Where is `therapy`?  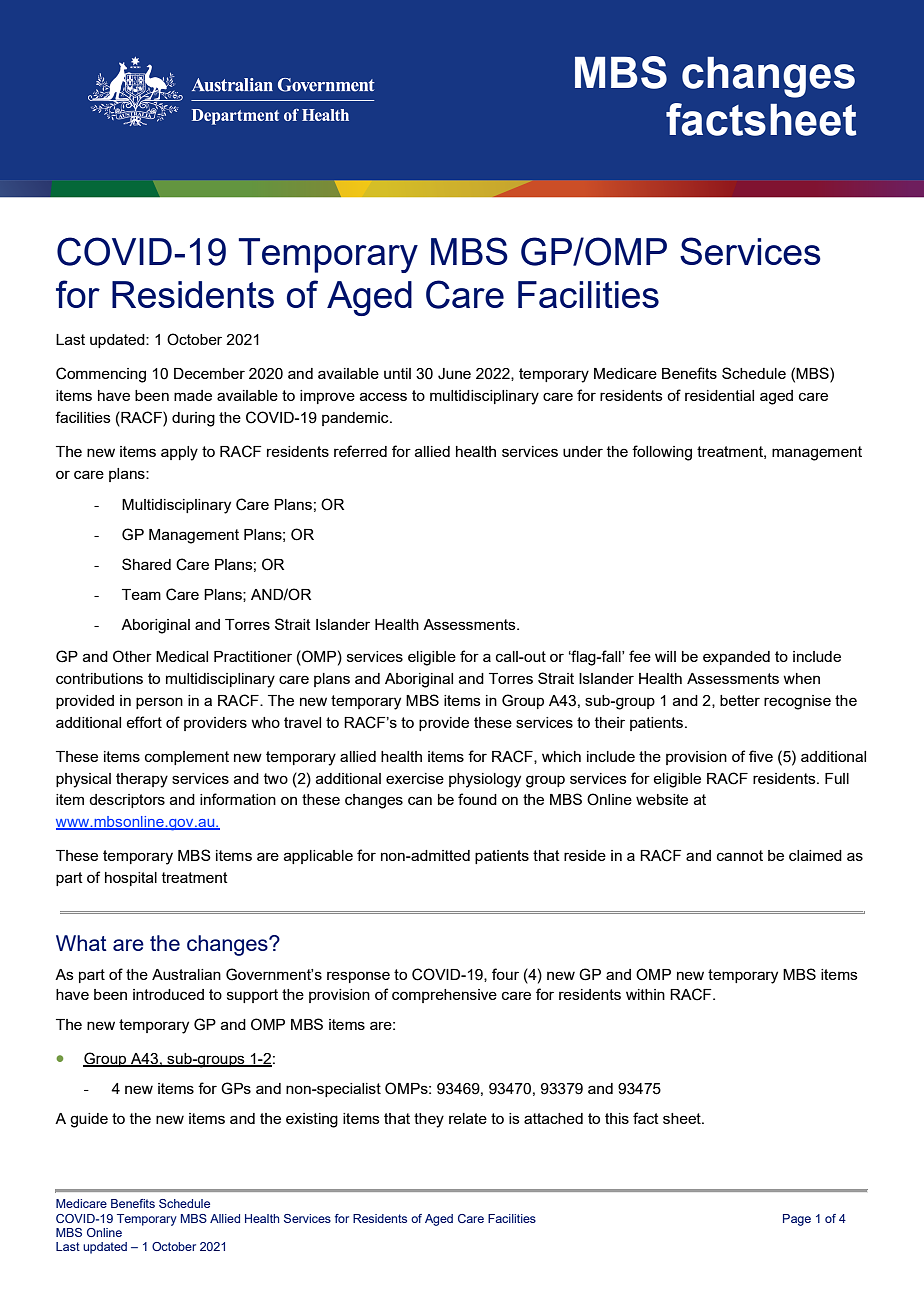 therapy is located at coordinates (142, 780).
